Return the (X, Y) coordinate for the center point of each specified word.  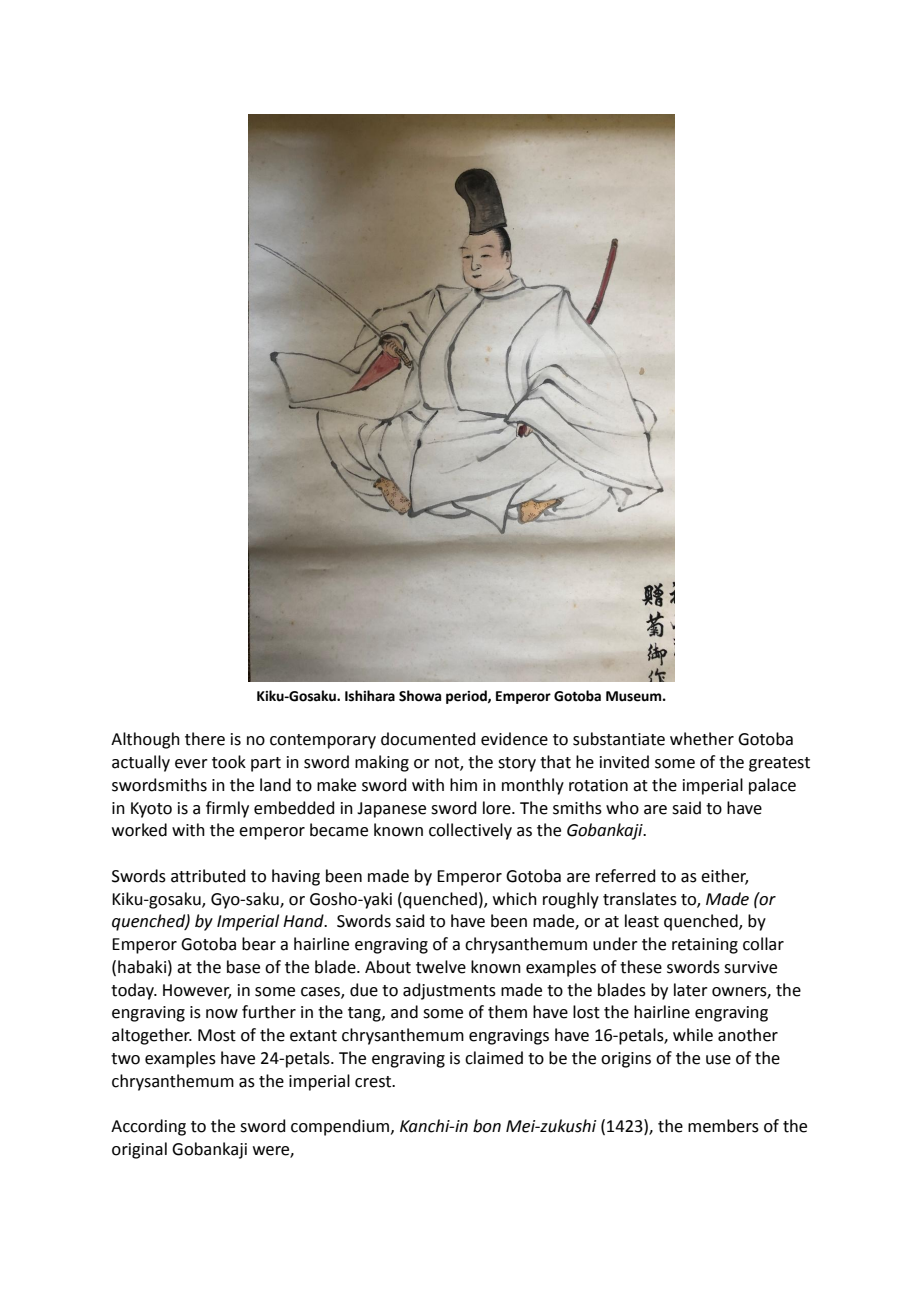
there (205, 739)
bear (259, 944)
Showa (420, 696)
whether (702, 739)
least (642, 921)
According (148, 1127)
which (515, 899)
